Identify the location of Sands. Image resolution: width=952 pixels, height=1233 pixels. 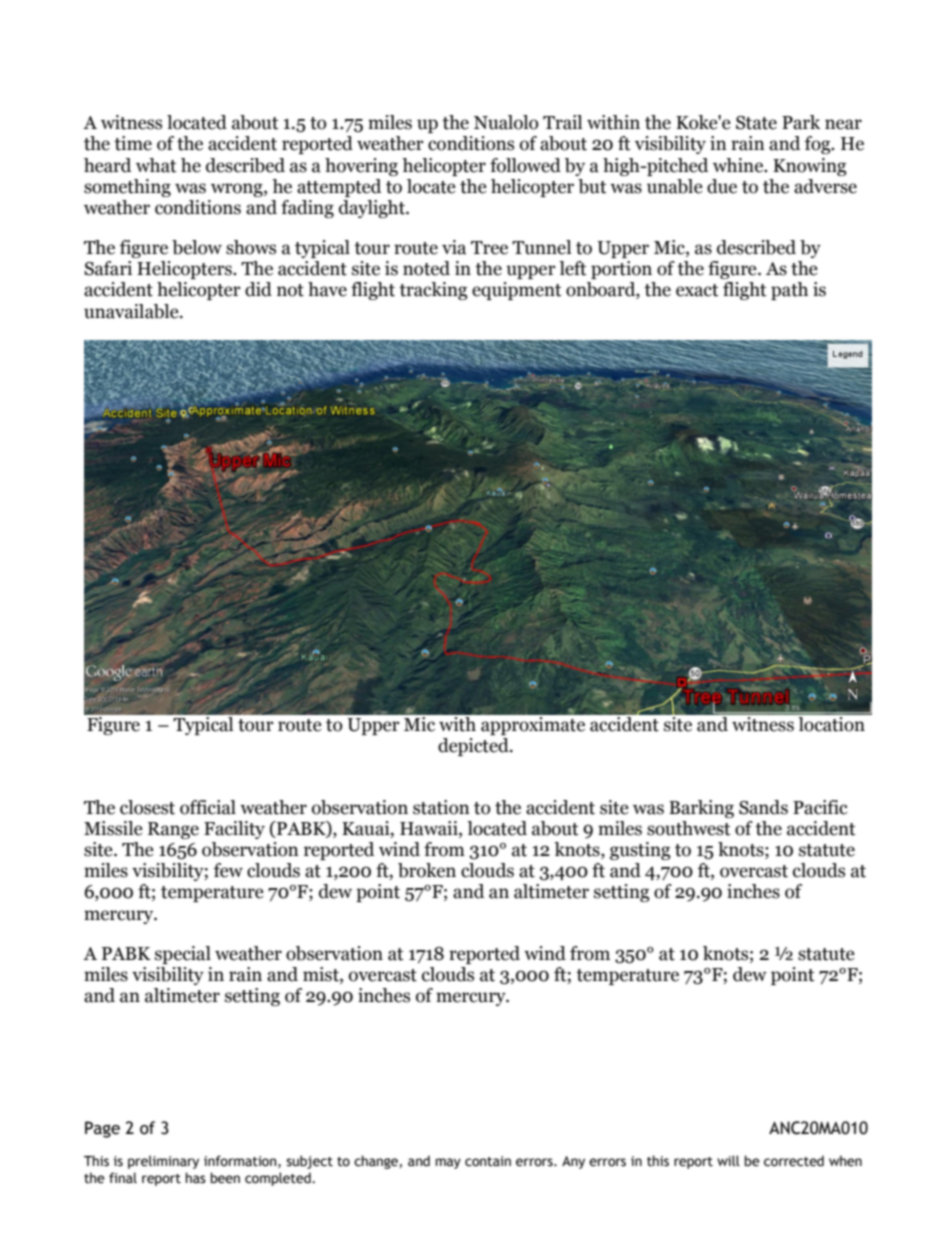
(763, 807).
